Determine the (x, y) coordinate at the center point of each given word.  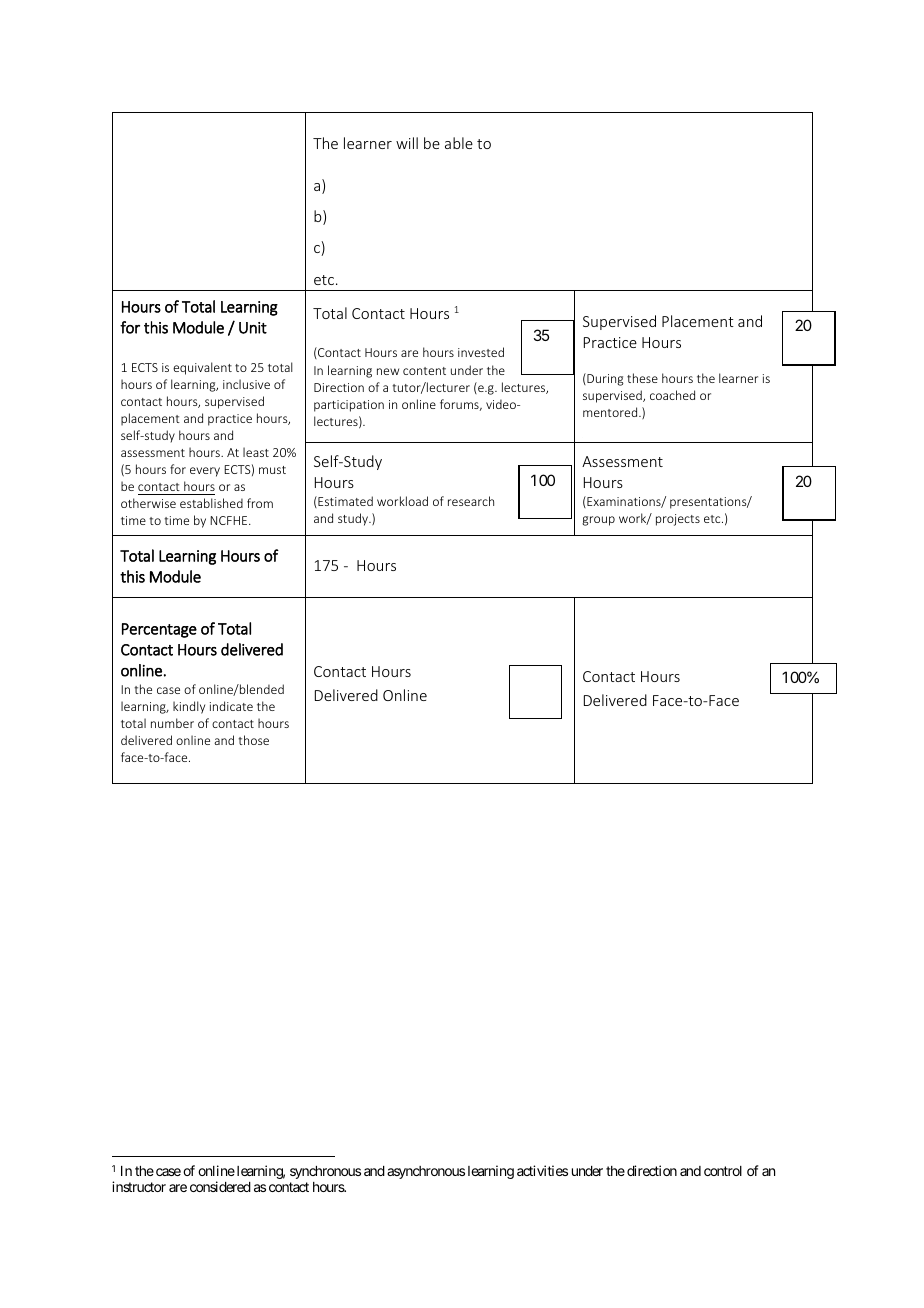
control (723, 1171)
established (211, 503)
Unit (253, 328)
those (253, 740)
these (642, 378)
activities (542, 1170)
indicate (231, 706)
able (459, 143)
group (598, 521)
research (471, 501)
